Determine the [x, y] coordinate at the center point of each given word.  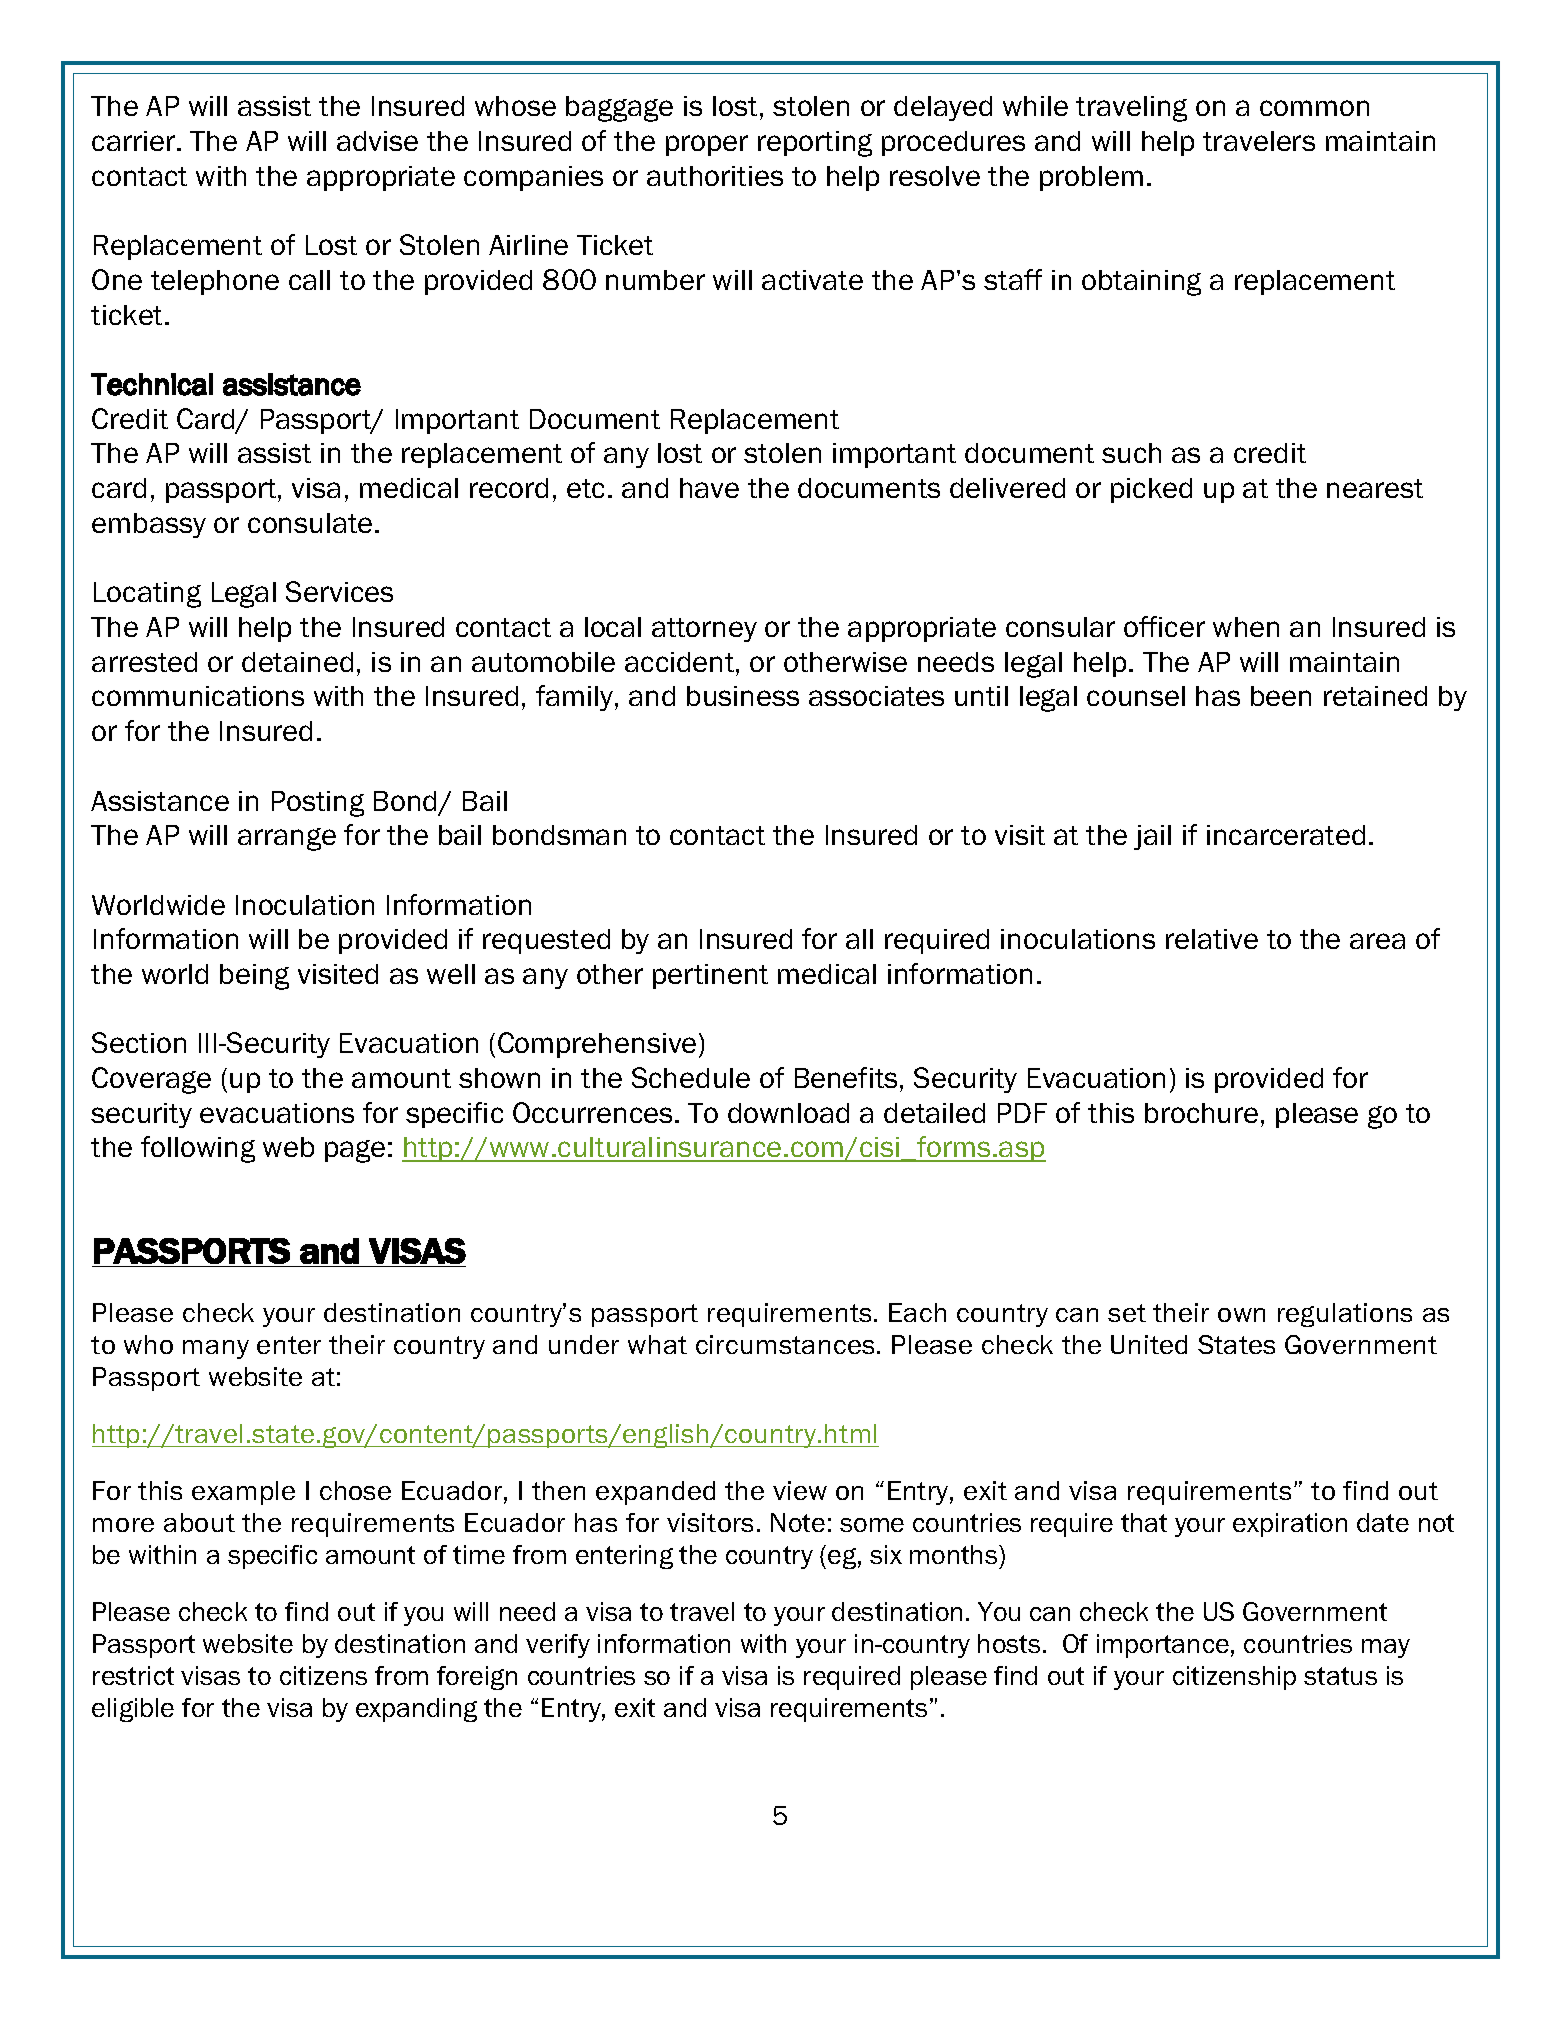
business [743, 696]
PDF [1022, 1113]
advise [377, 141]
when [1246, 627]
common [1314, 108]
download [788, 1113]
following [198, 1149]
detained [297, 662]
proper [707, 145]
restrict [133, 1675]
